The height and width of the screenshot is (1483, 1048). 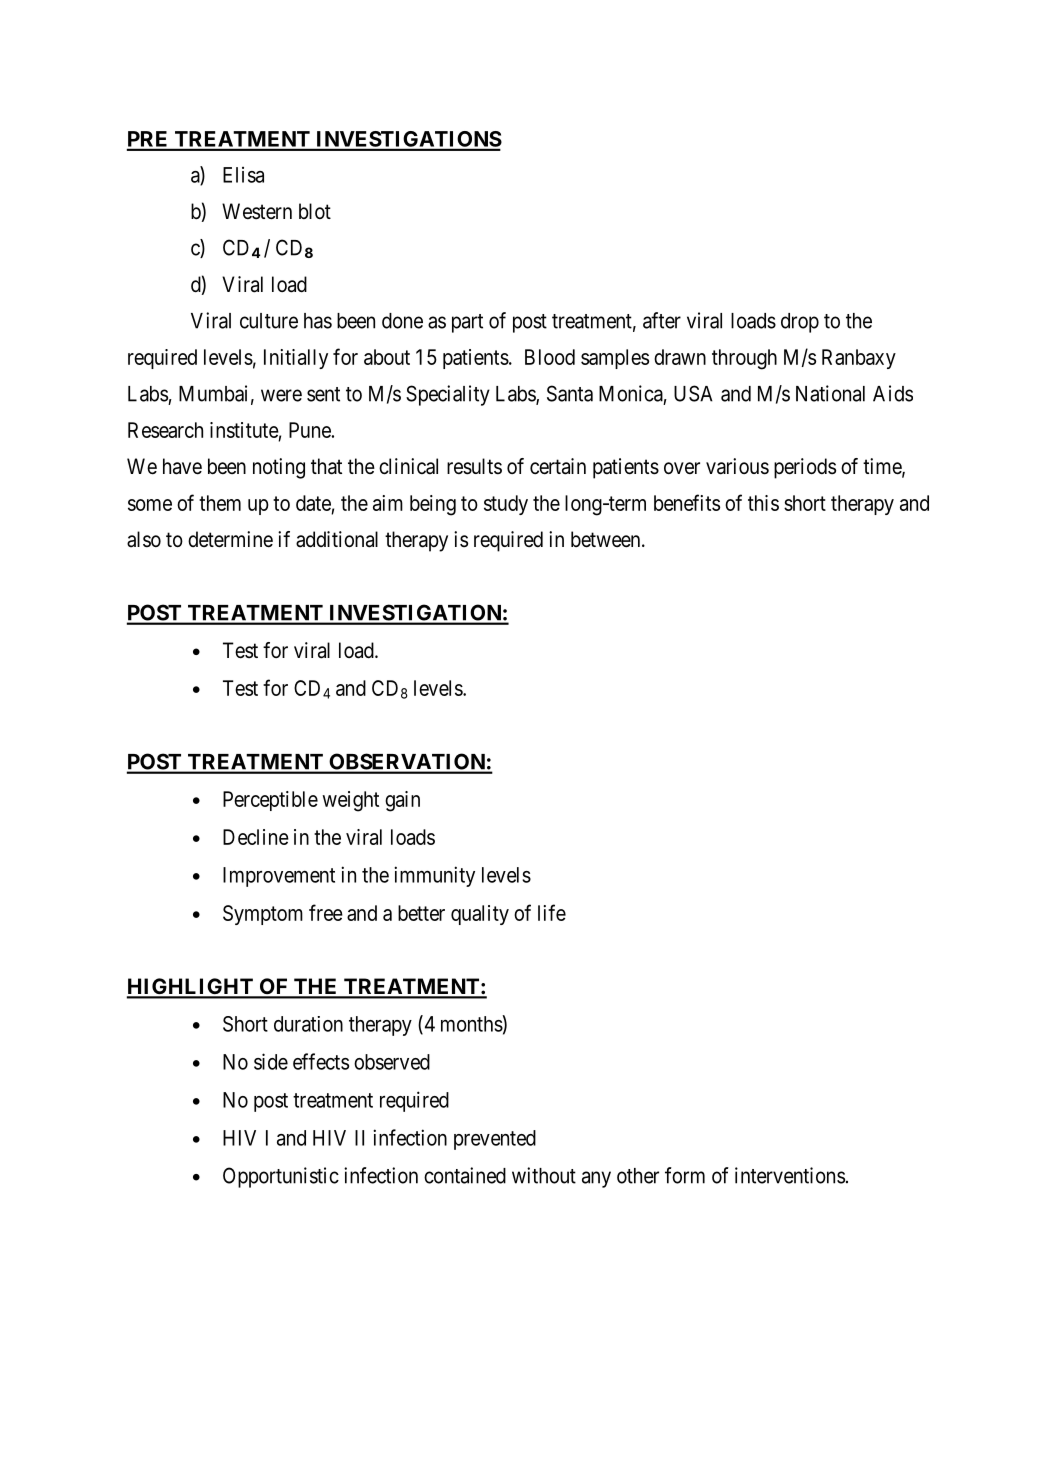 I want to click on Santa, so click(x=570, y=393).
